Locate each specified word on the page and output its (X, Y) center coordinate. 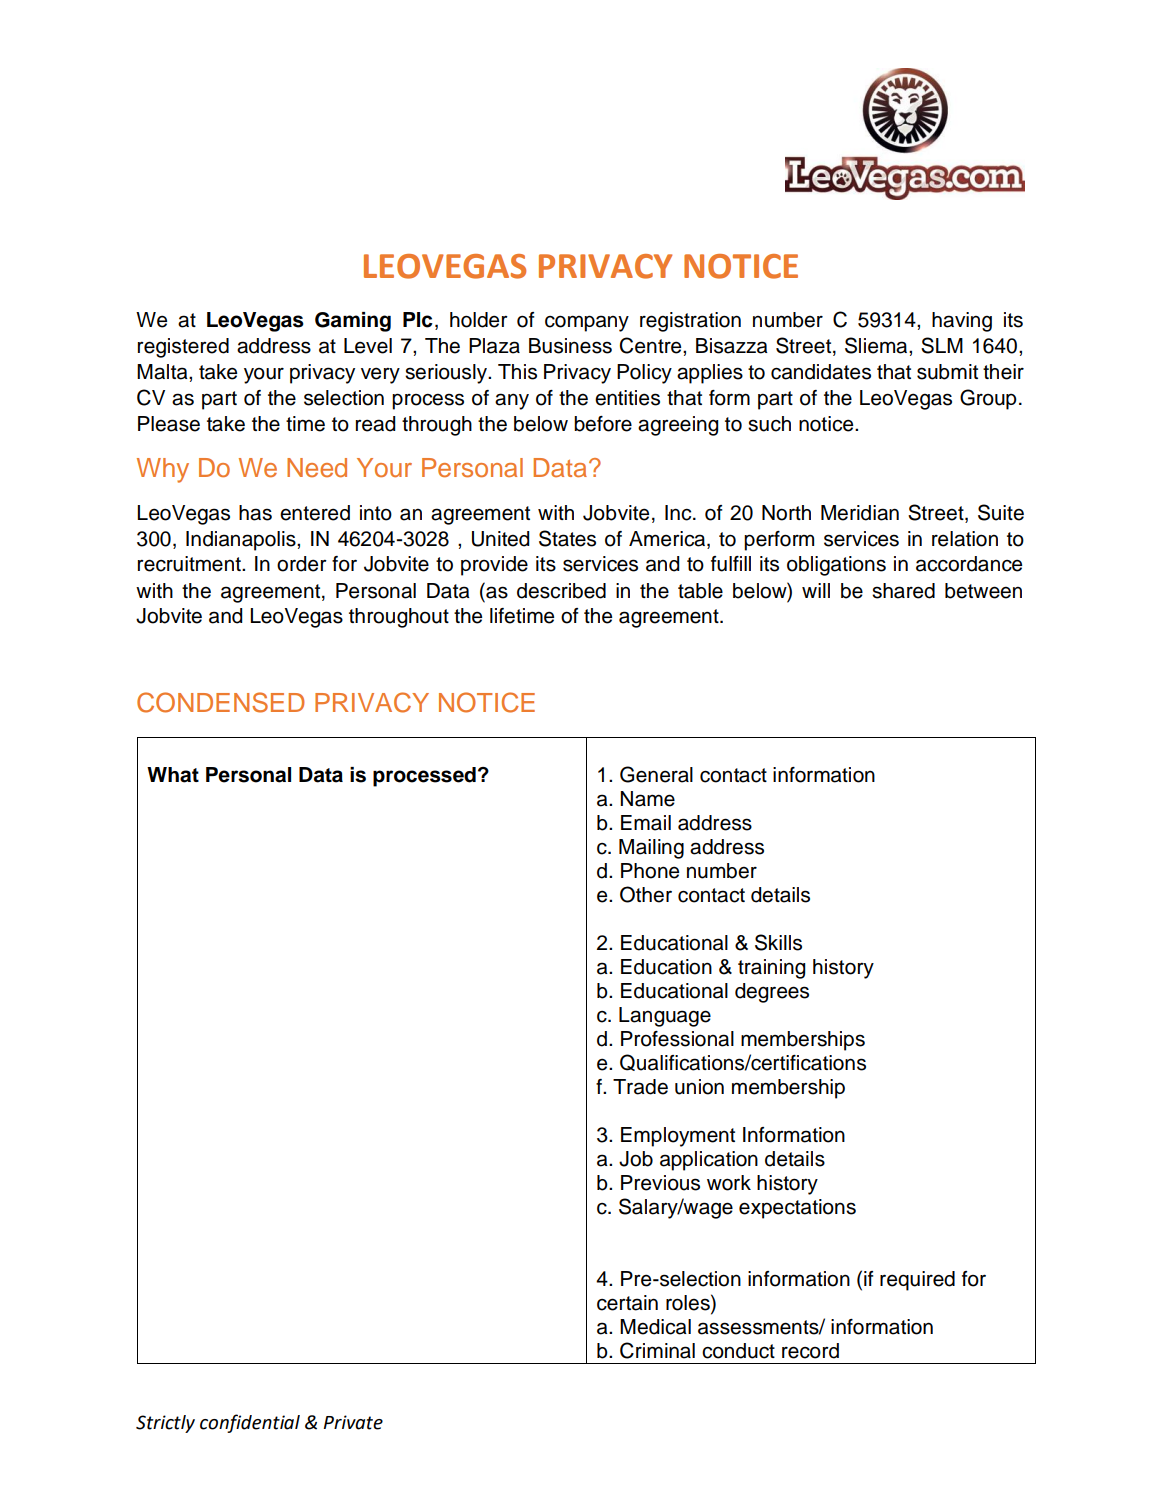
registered (183, 348)
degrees (772, 993)
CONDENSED (221, 702)
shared (903, 591)
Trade (640, 1087)
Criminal (657, 1350)
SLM (942, 345)
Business (570, 346)
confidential (250, 1423)
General (656, 774)
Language (665, 1017)
